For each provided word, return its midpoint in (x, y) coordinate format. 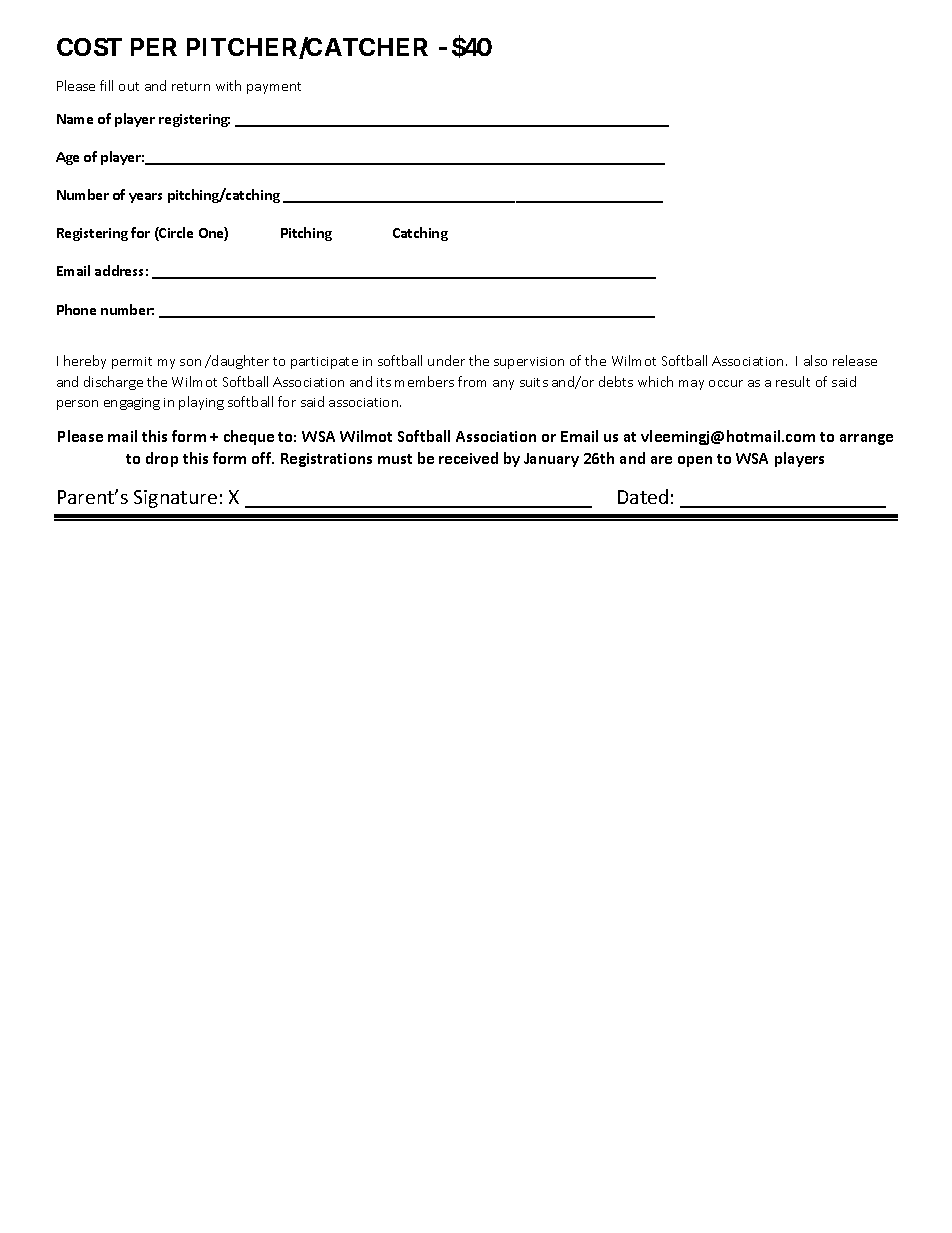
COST (89, 47)
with (228, 85)
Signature (175, 499)
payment (274, 88)
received (468, 458)
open (695, 461)
